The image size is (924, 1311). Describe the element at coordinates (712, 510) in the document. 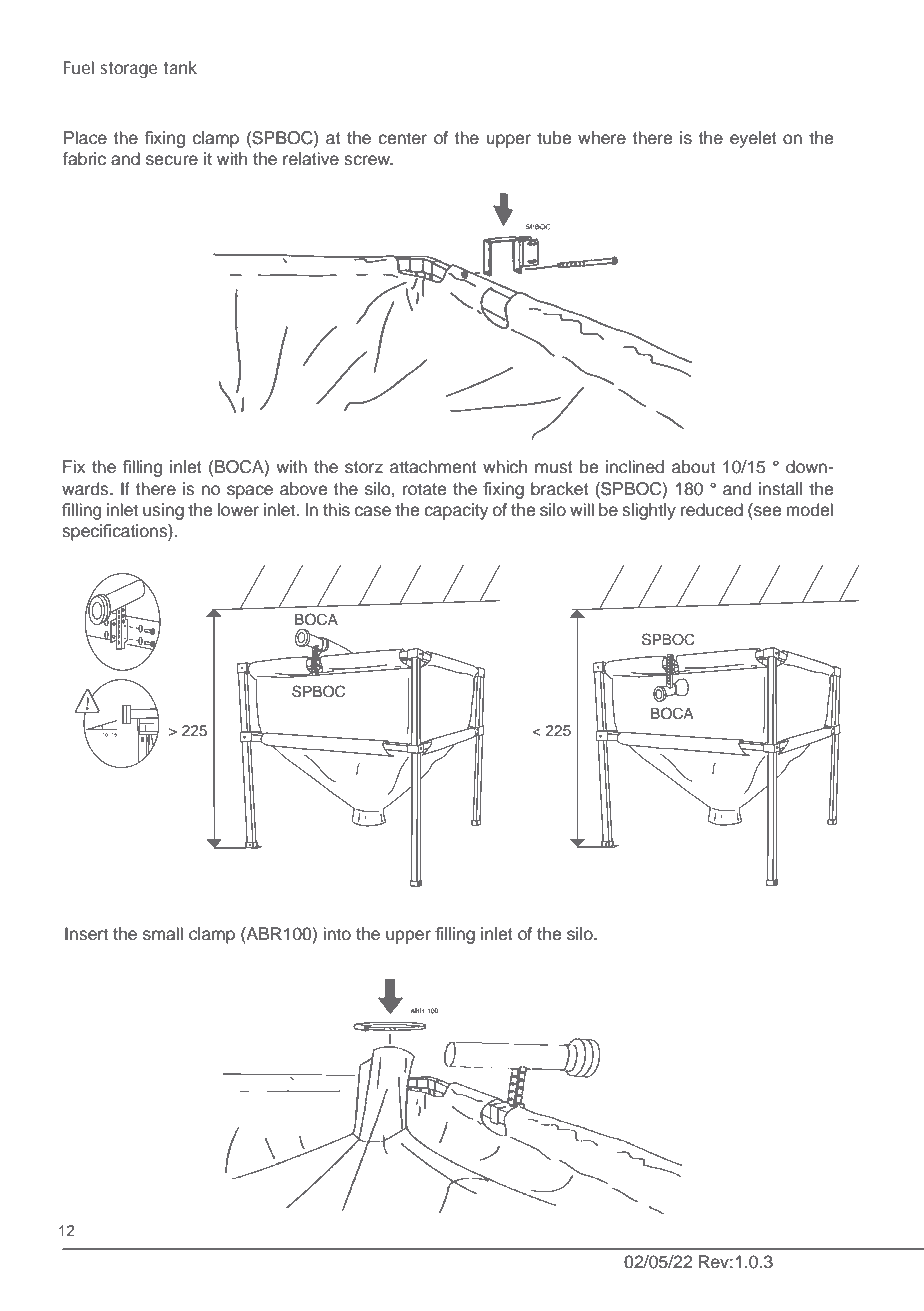

I see `reduced` at that location.
